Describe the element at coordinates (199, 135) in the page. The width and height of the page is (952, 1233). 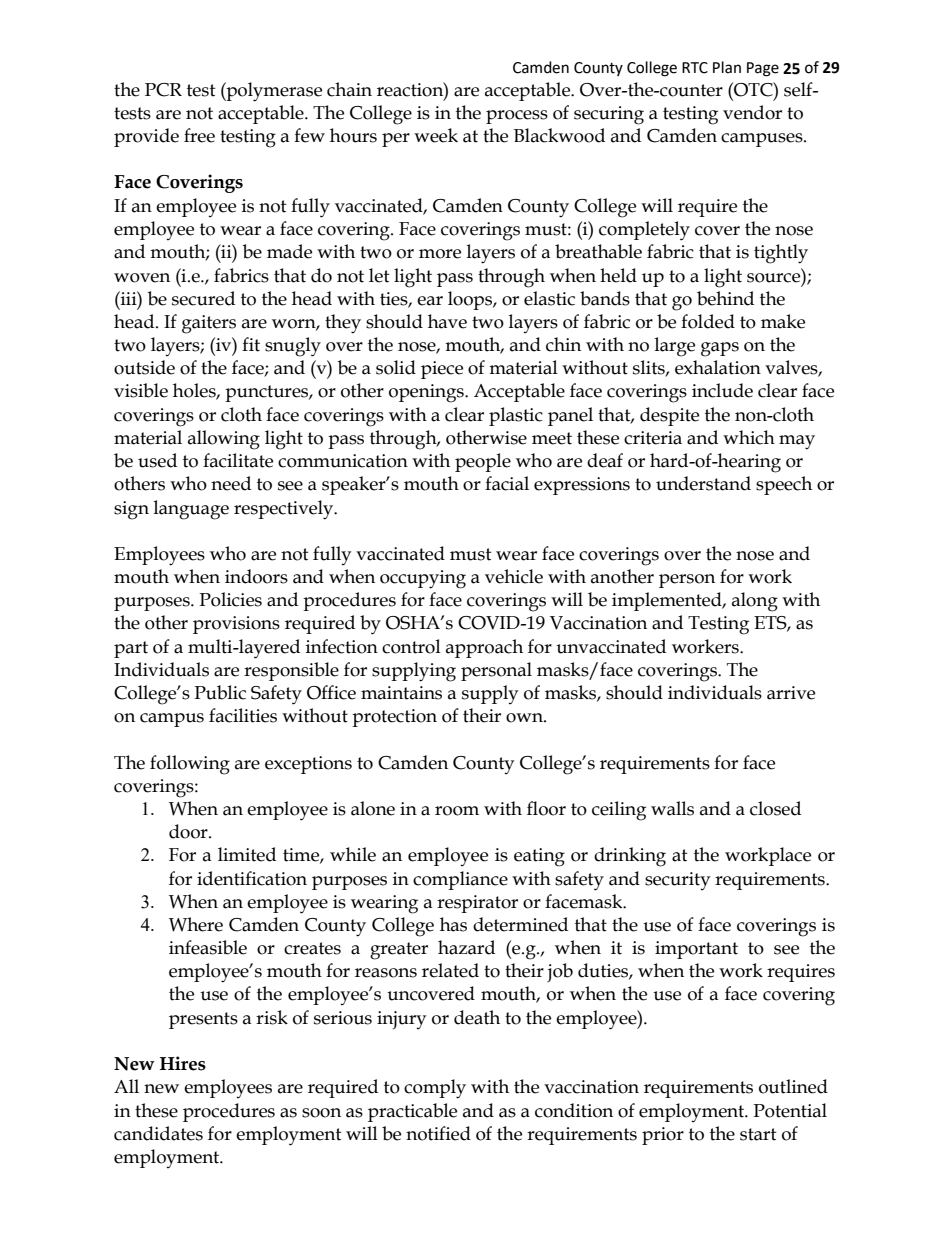
I see `free` at that location.
